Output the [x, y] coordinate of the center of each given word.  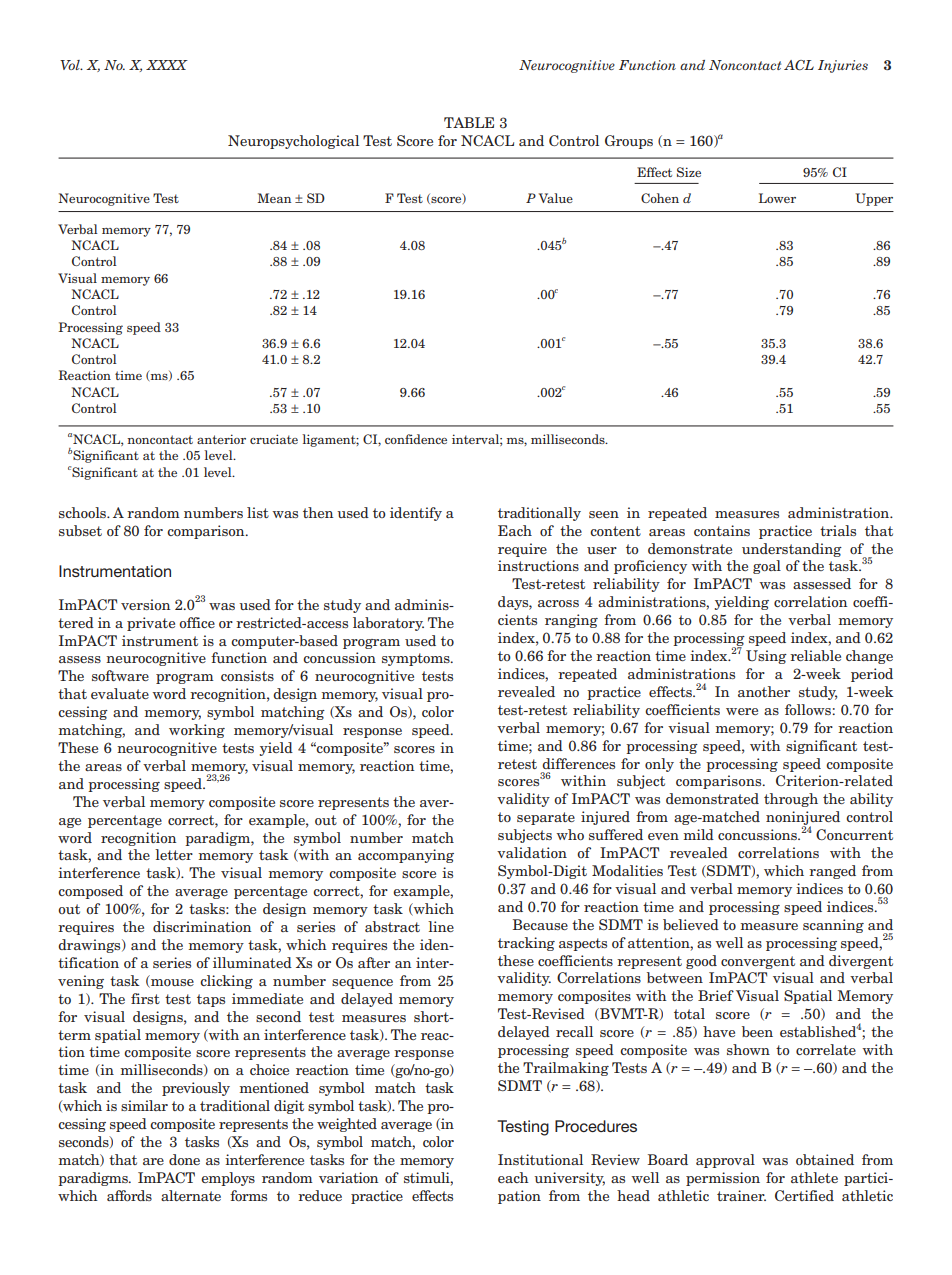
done [184, 1159]
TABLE [469, 122]
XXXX [167, 65]
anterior [221, 439]
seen [604, 514]
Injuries [843, 66]
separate [546, 818]
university [569, 1179]
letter [174, 854]
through [791, 800]
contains [722, 530]
